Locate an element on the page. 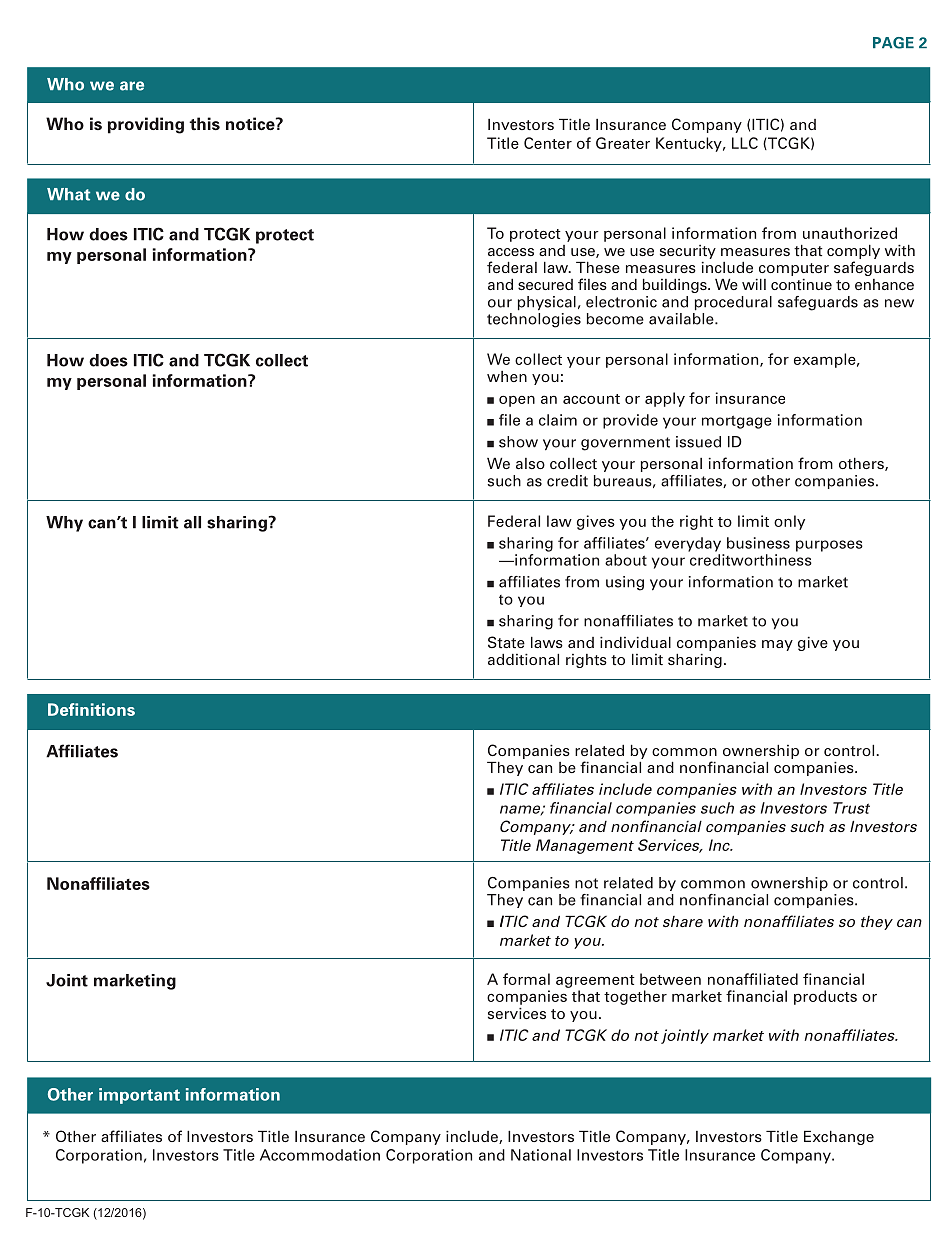 The height and width of the page is (1233, 952). Exchange is located at coordinates (839, 1138).
